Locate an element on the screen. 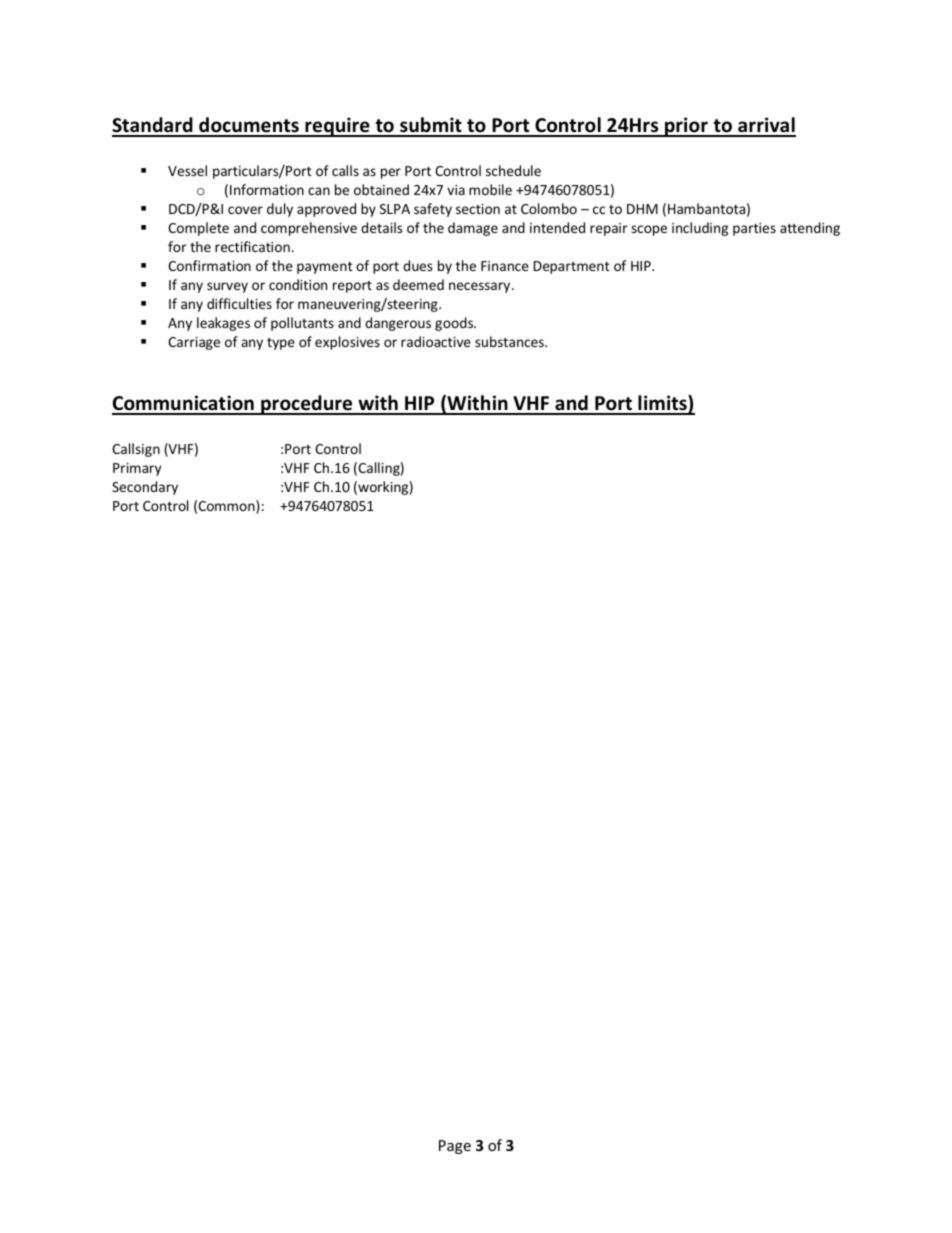 This screenshot has height=1233, width=952. Vessel is located at coordinates (187, 170).
